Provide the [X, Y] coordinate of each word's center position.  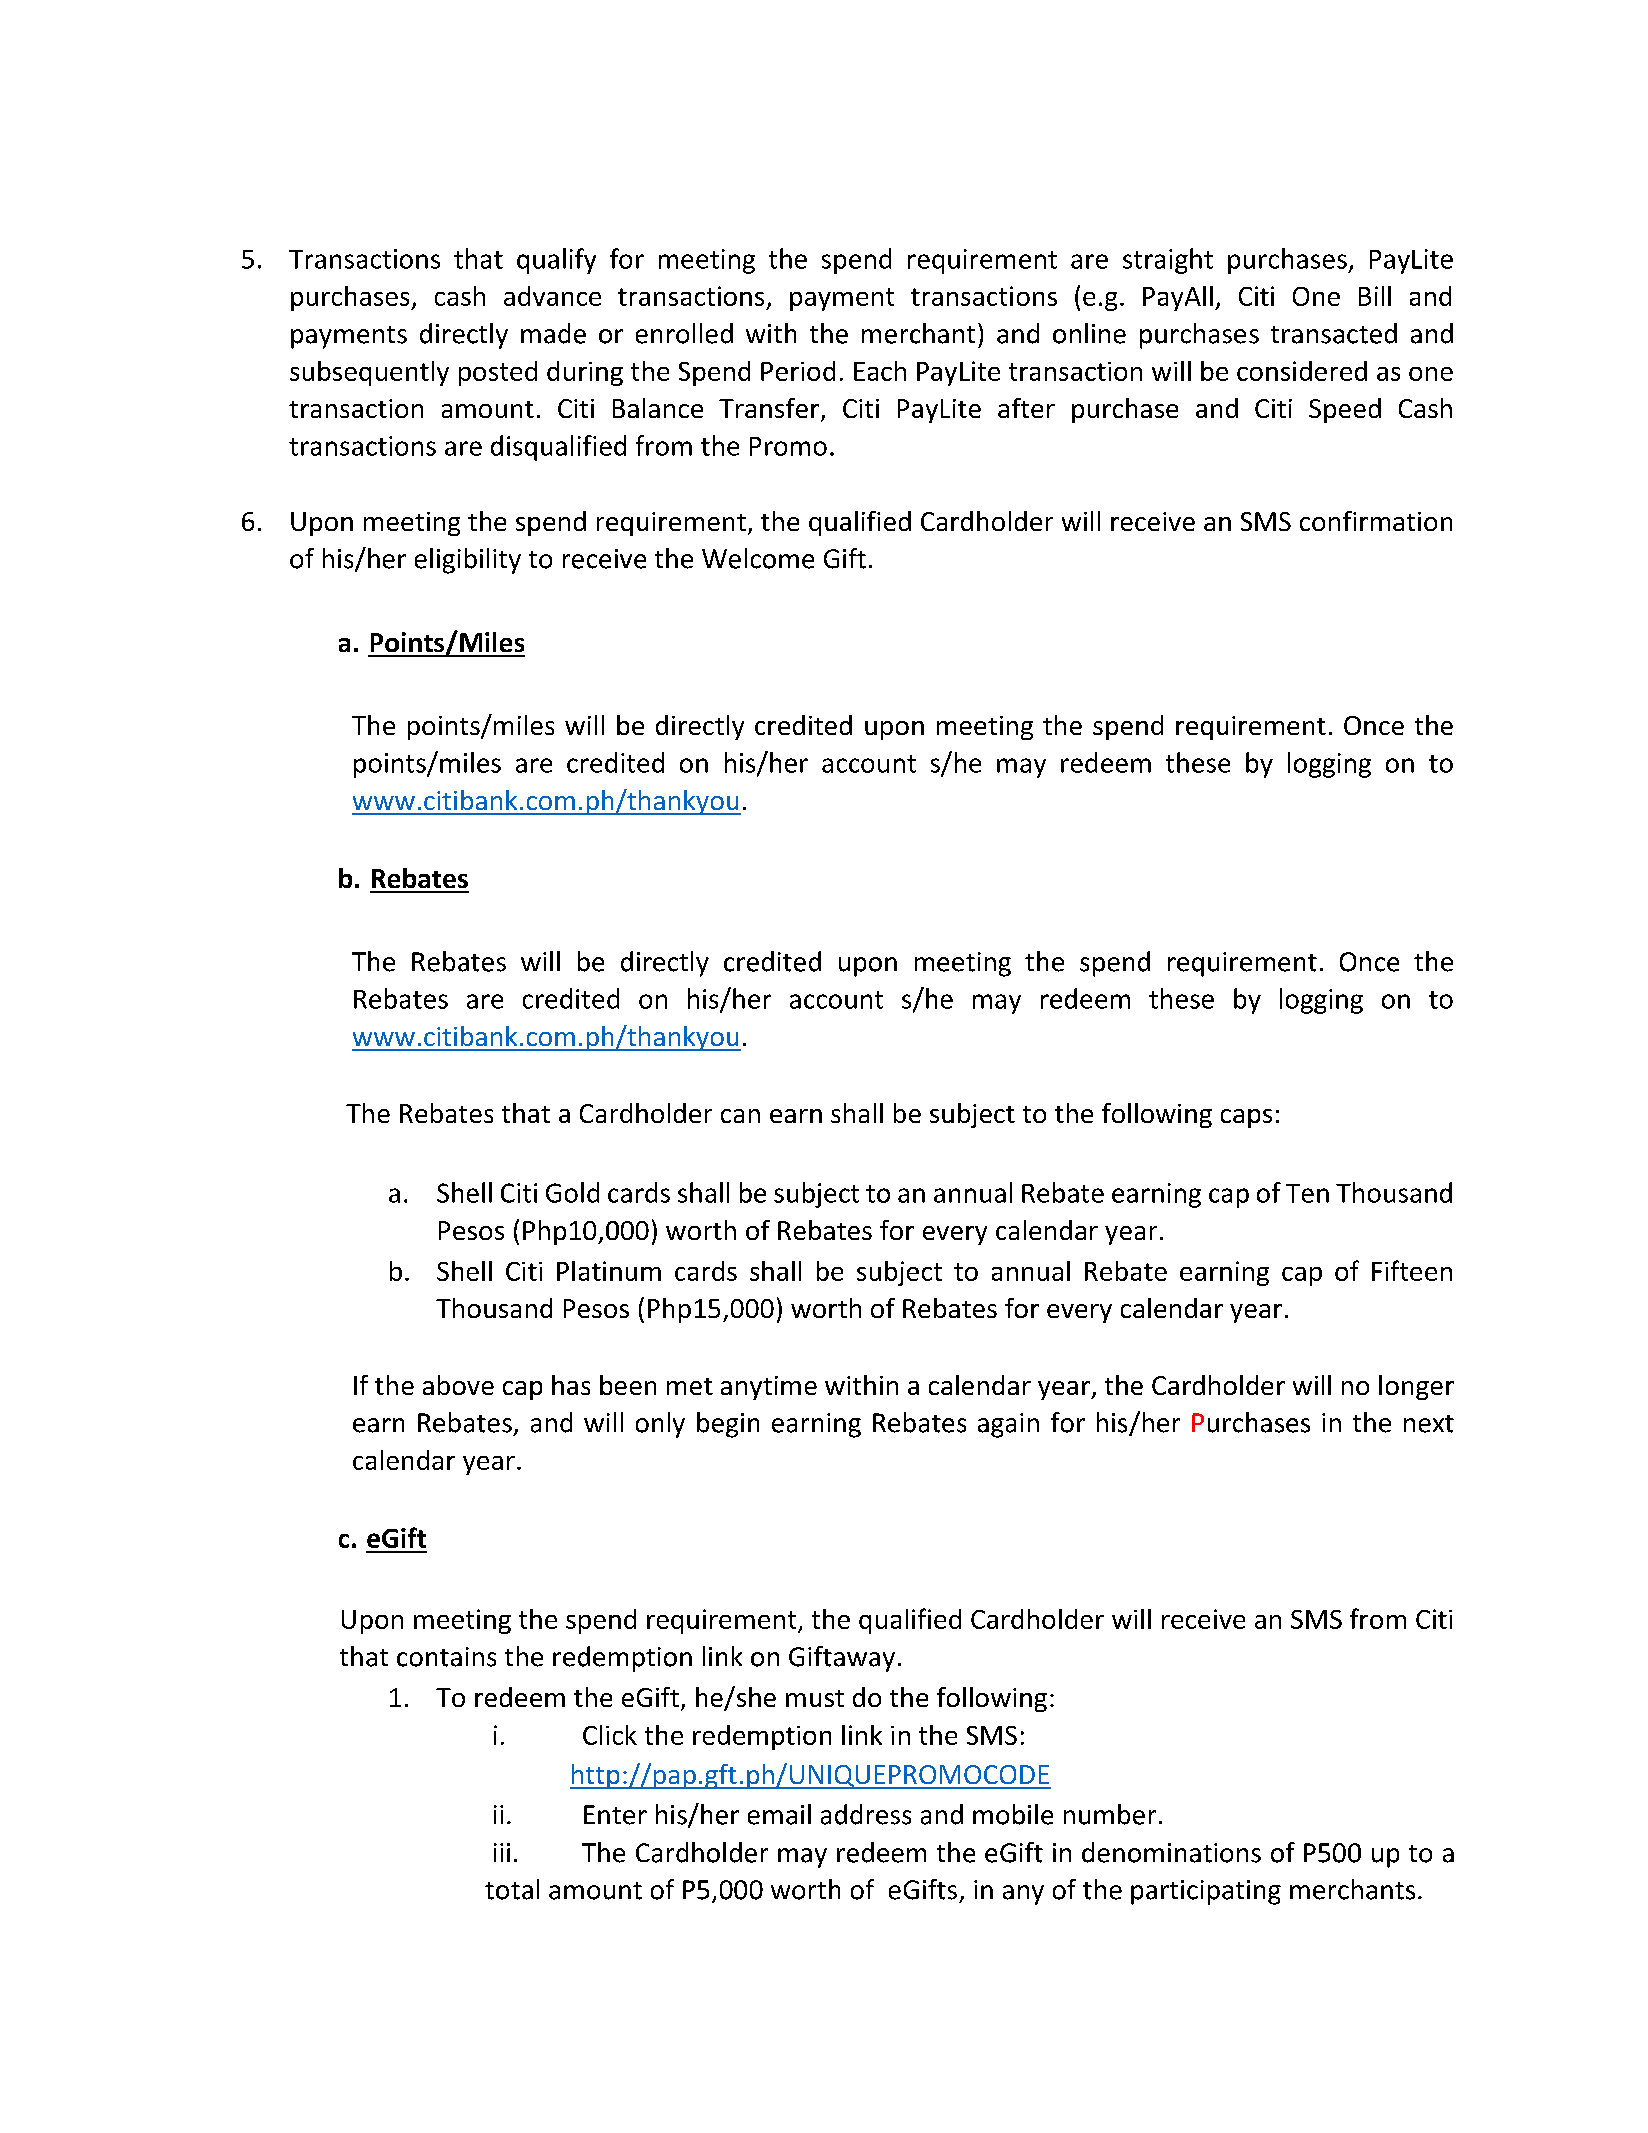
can [740, 1116]
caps [1246, 1118]
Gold [572, 1192]
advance [552, 296]
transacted [1334, 333]
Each [880, 371]
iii [502, 1852]
